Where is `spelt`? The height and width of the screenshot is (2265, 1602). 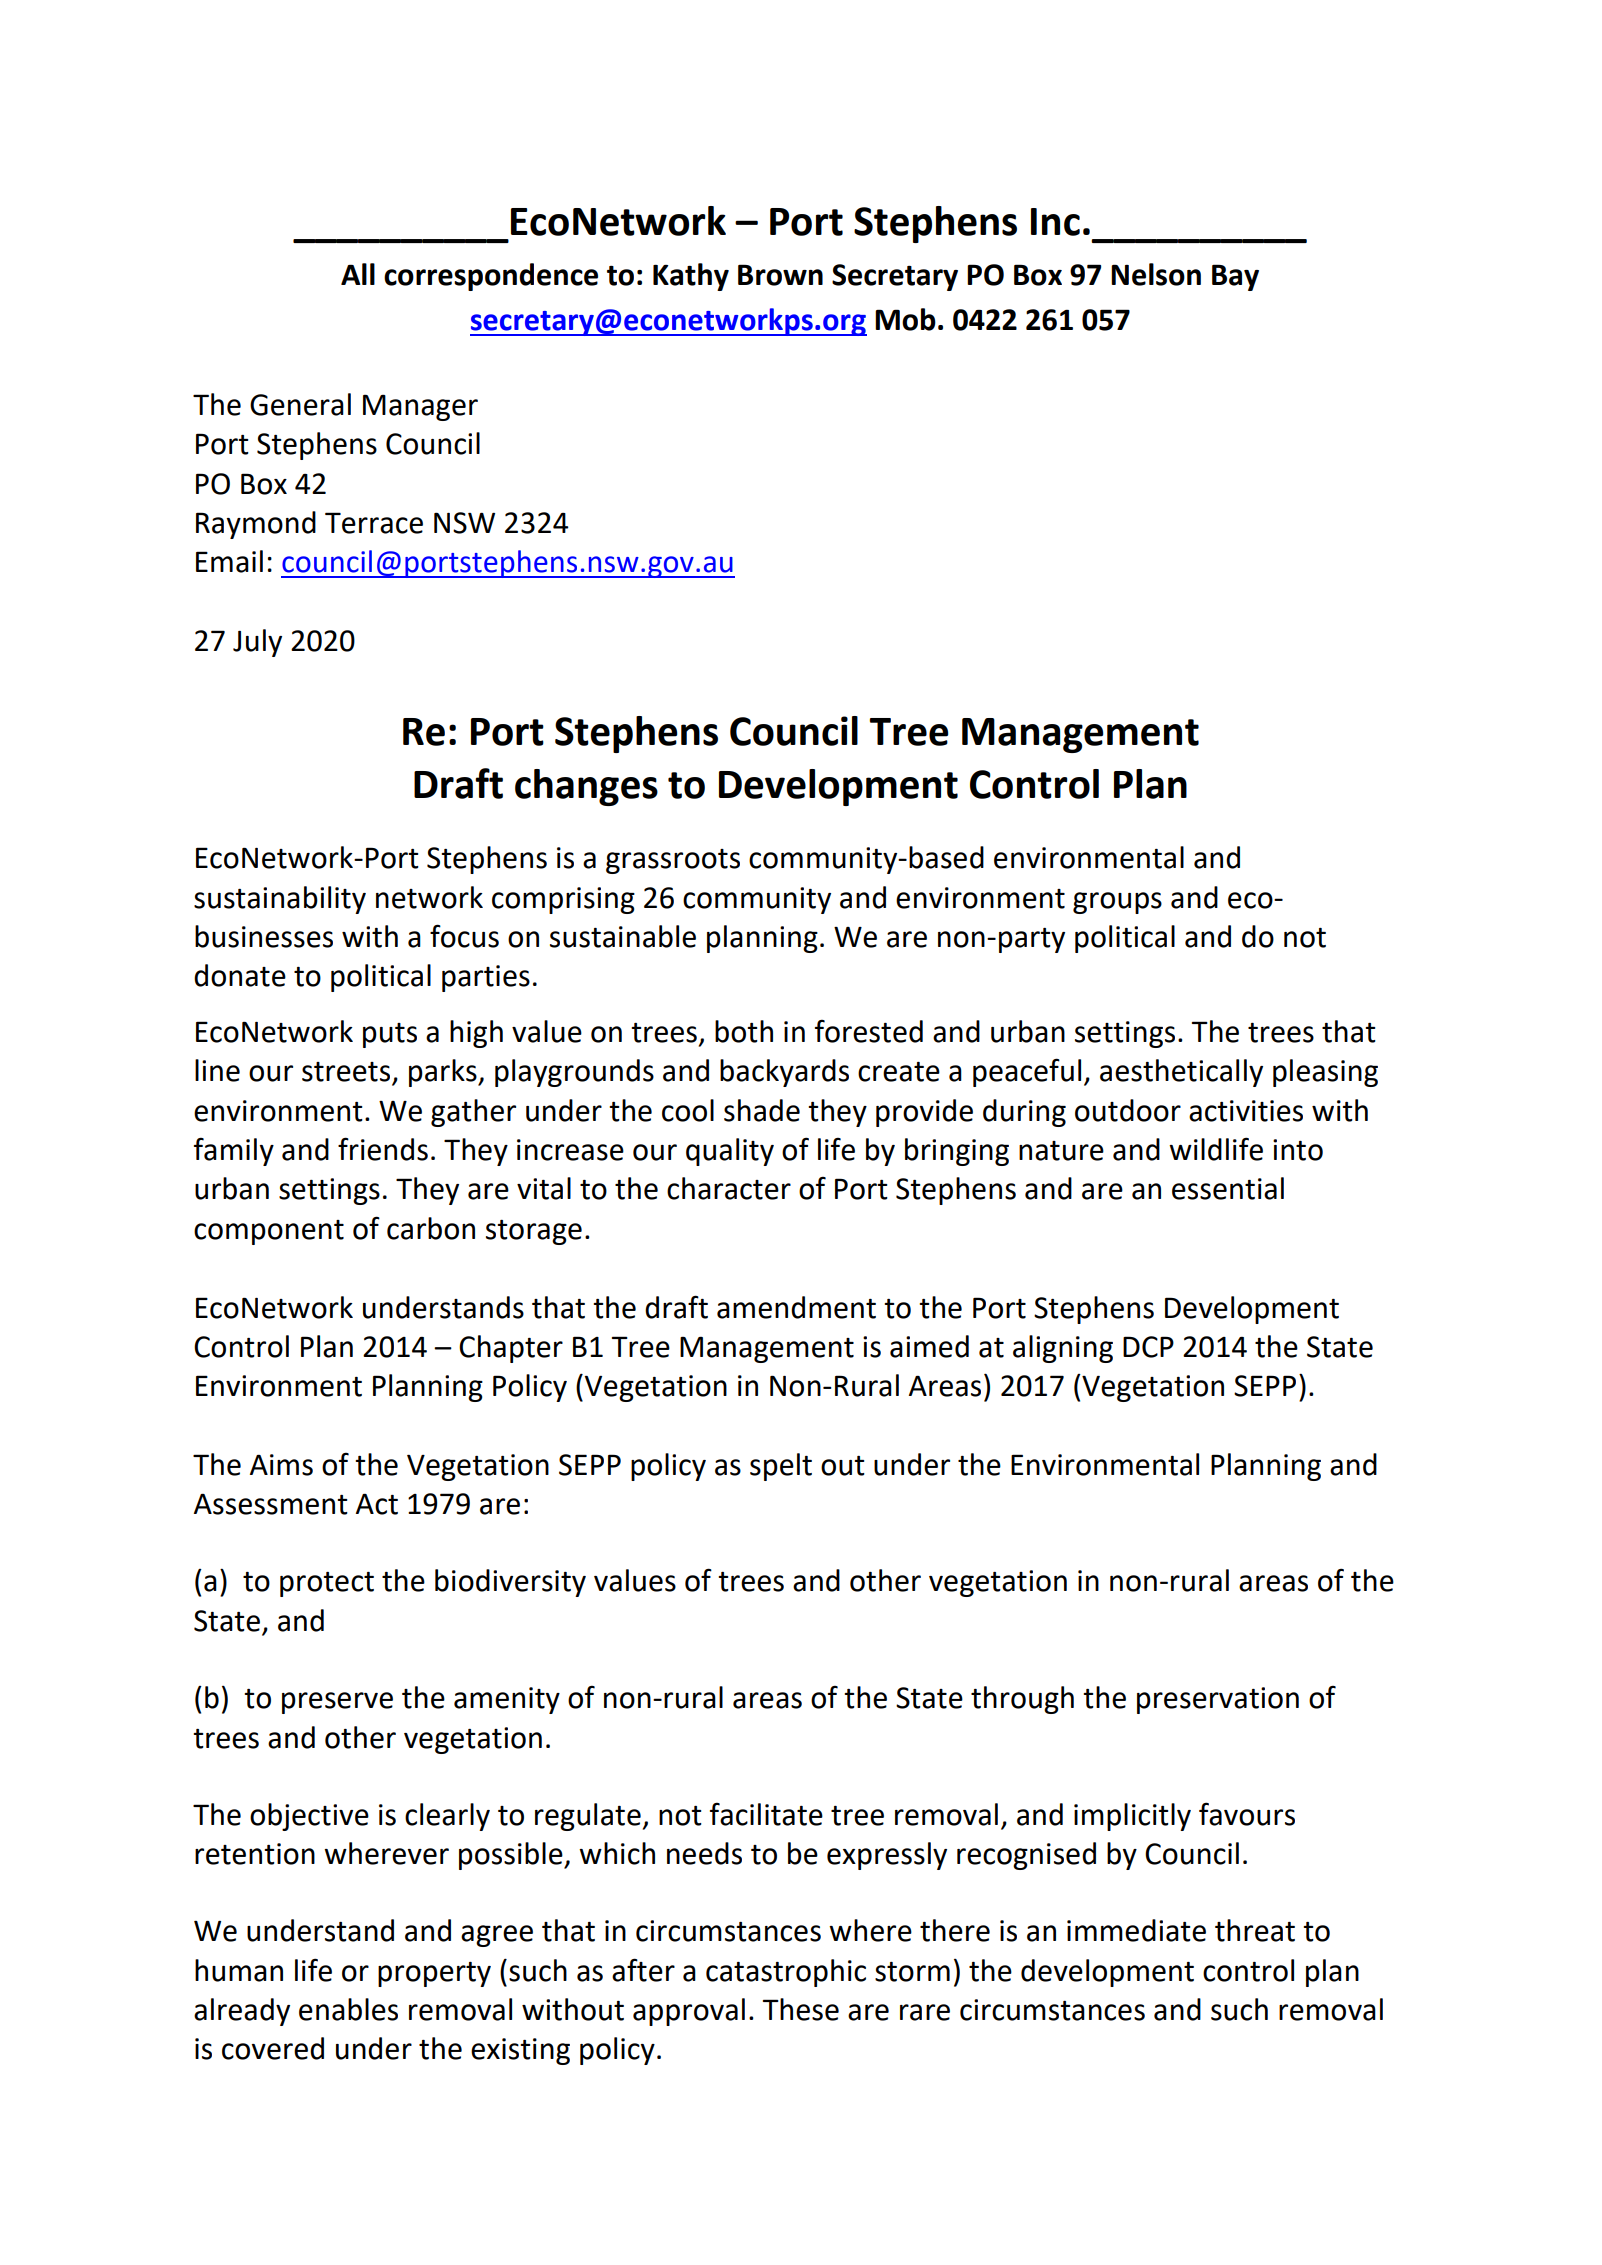 spelt is located at coordinates (781, 1467).
